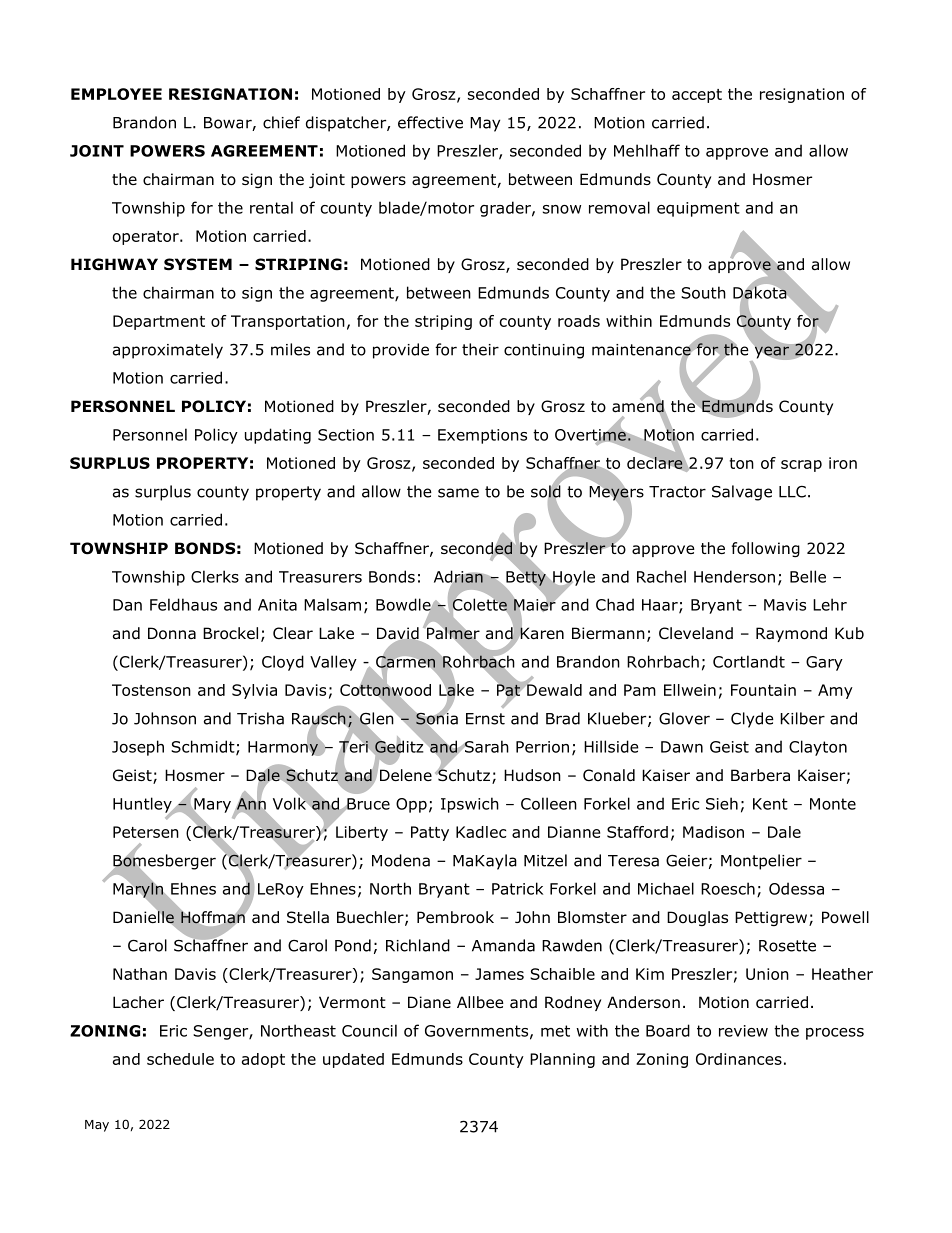 This screenshot has height=1233, width=952. What do you see at coordinates (180, 1059) in the screenshot?
I see `schedule` at bounding box center [180, 1059].
